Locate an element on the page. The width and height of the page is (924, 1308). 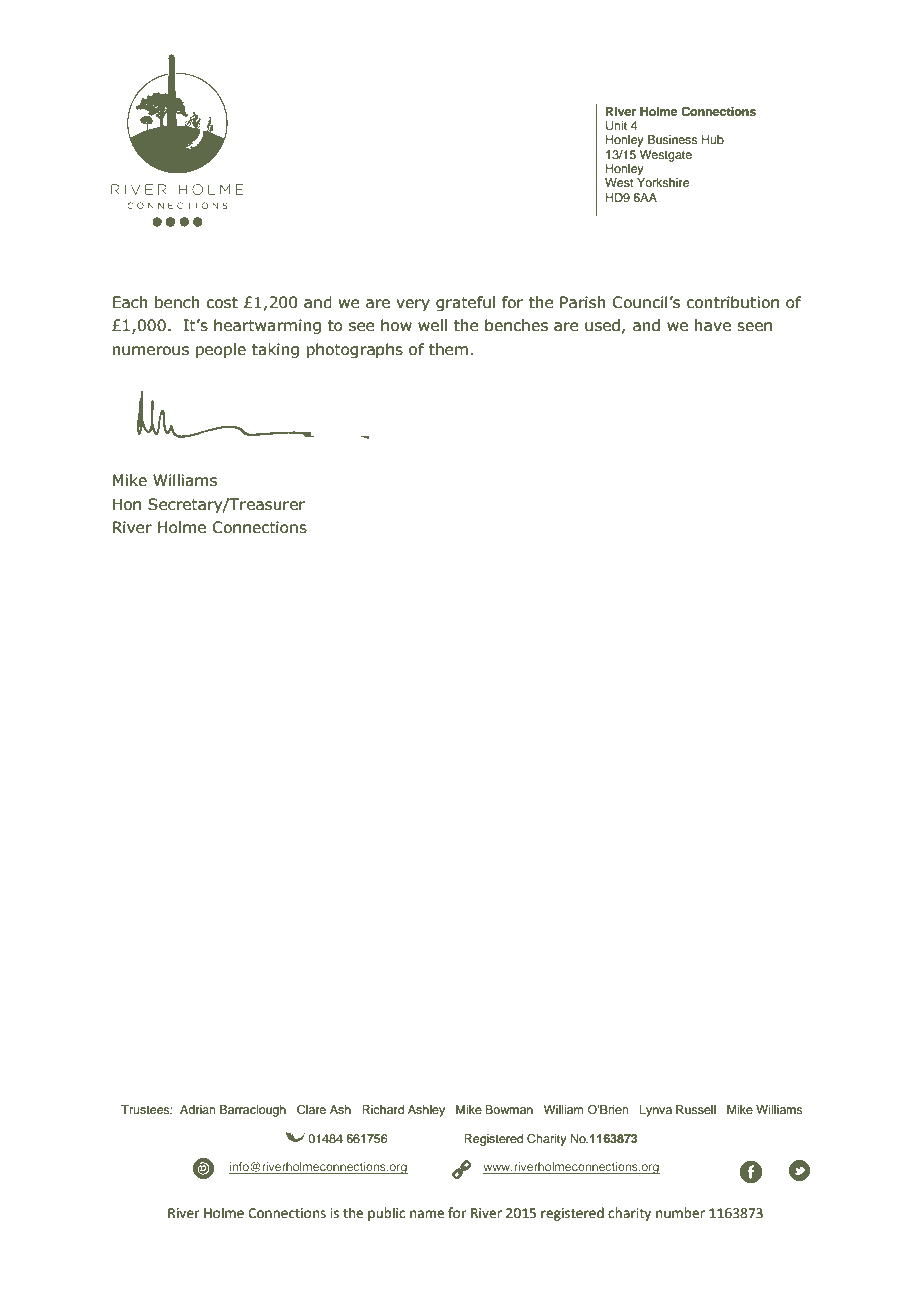
Business is located at coordinates (673, 139).
